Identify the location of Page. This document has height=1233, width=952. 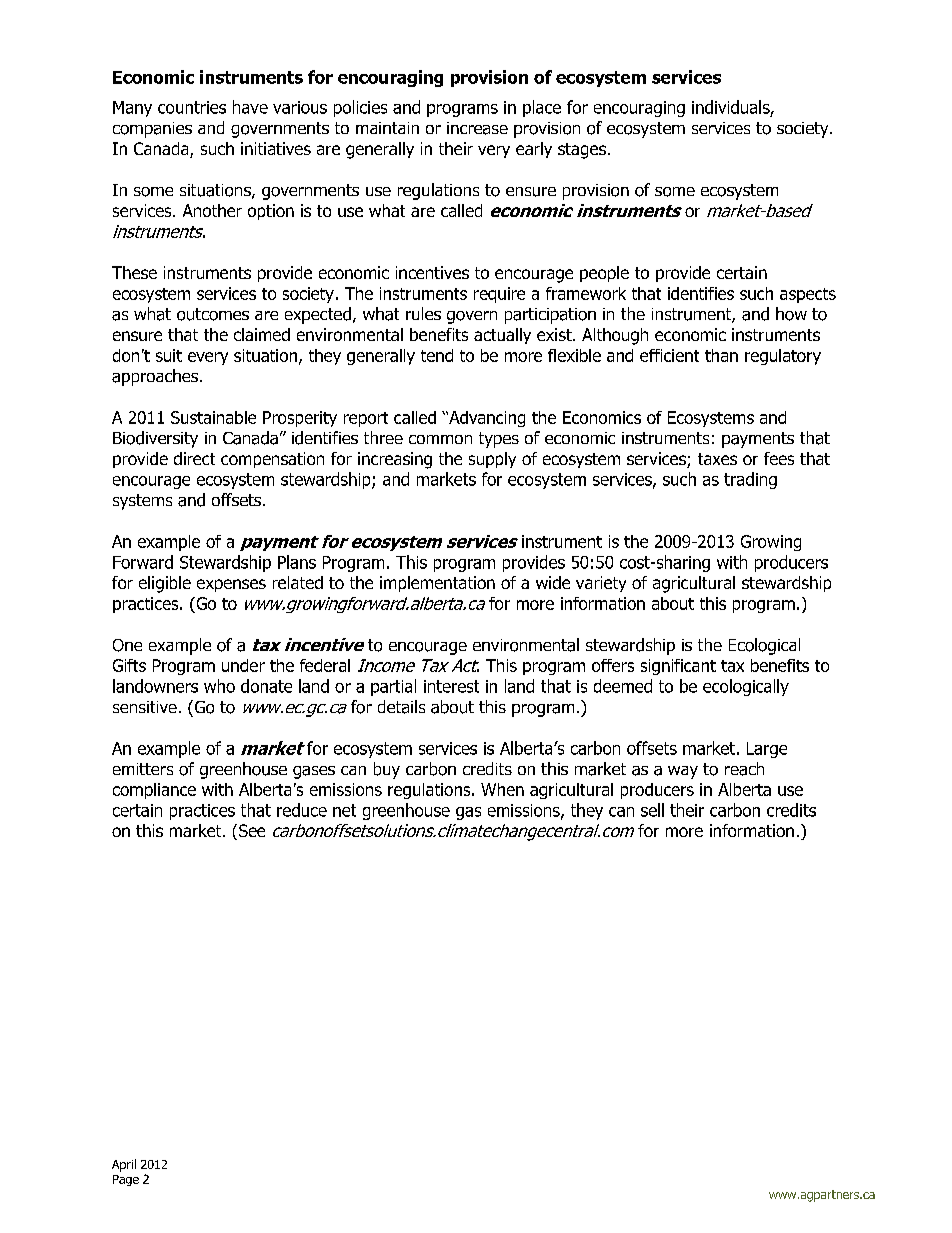
(126, 1180).
